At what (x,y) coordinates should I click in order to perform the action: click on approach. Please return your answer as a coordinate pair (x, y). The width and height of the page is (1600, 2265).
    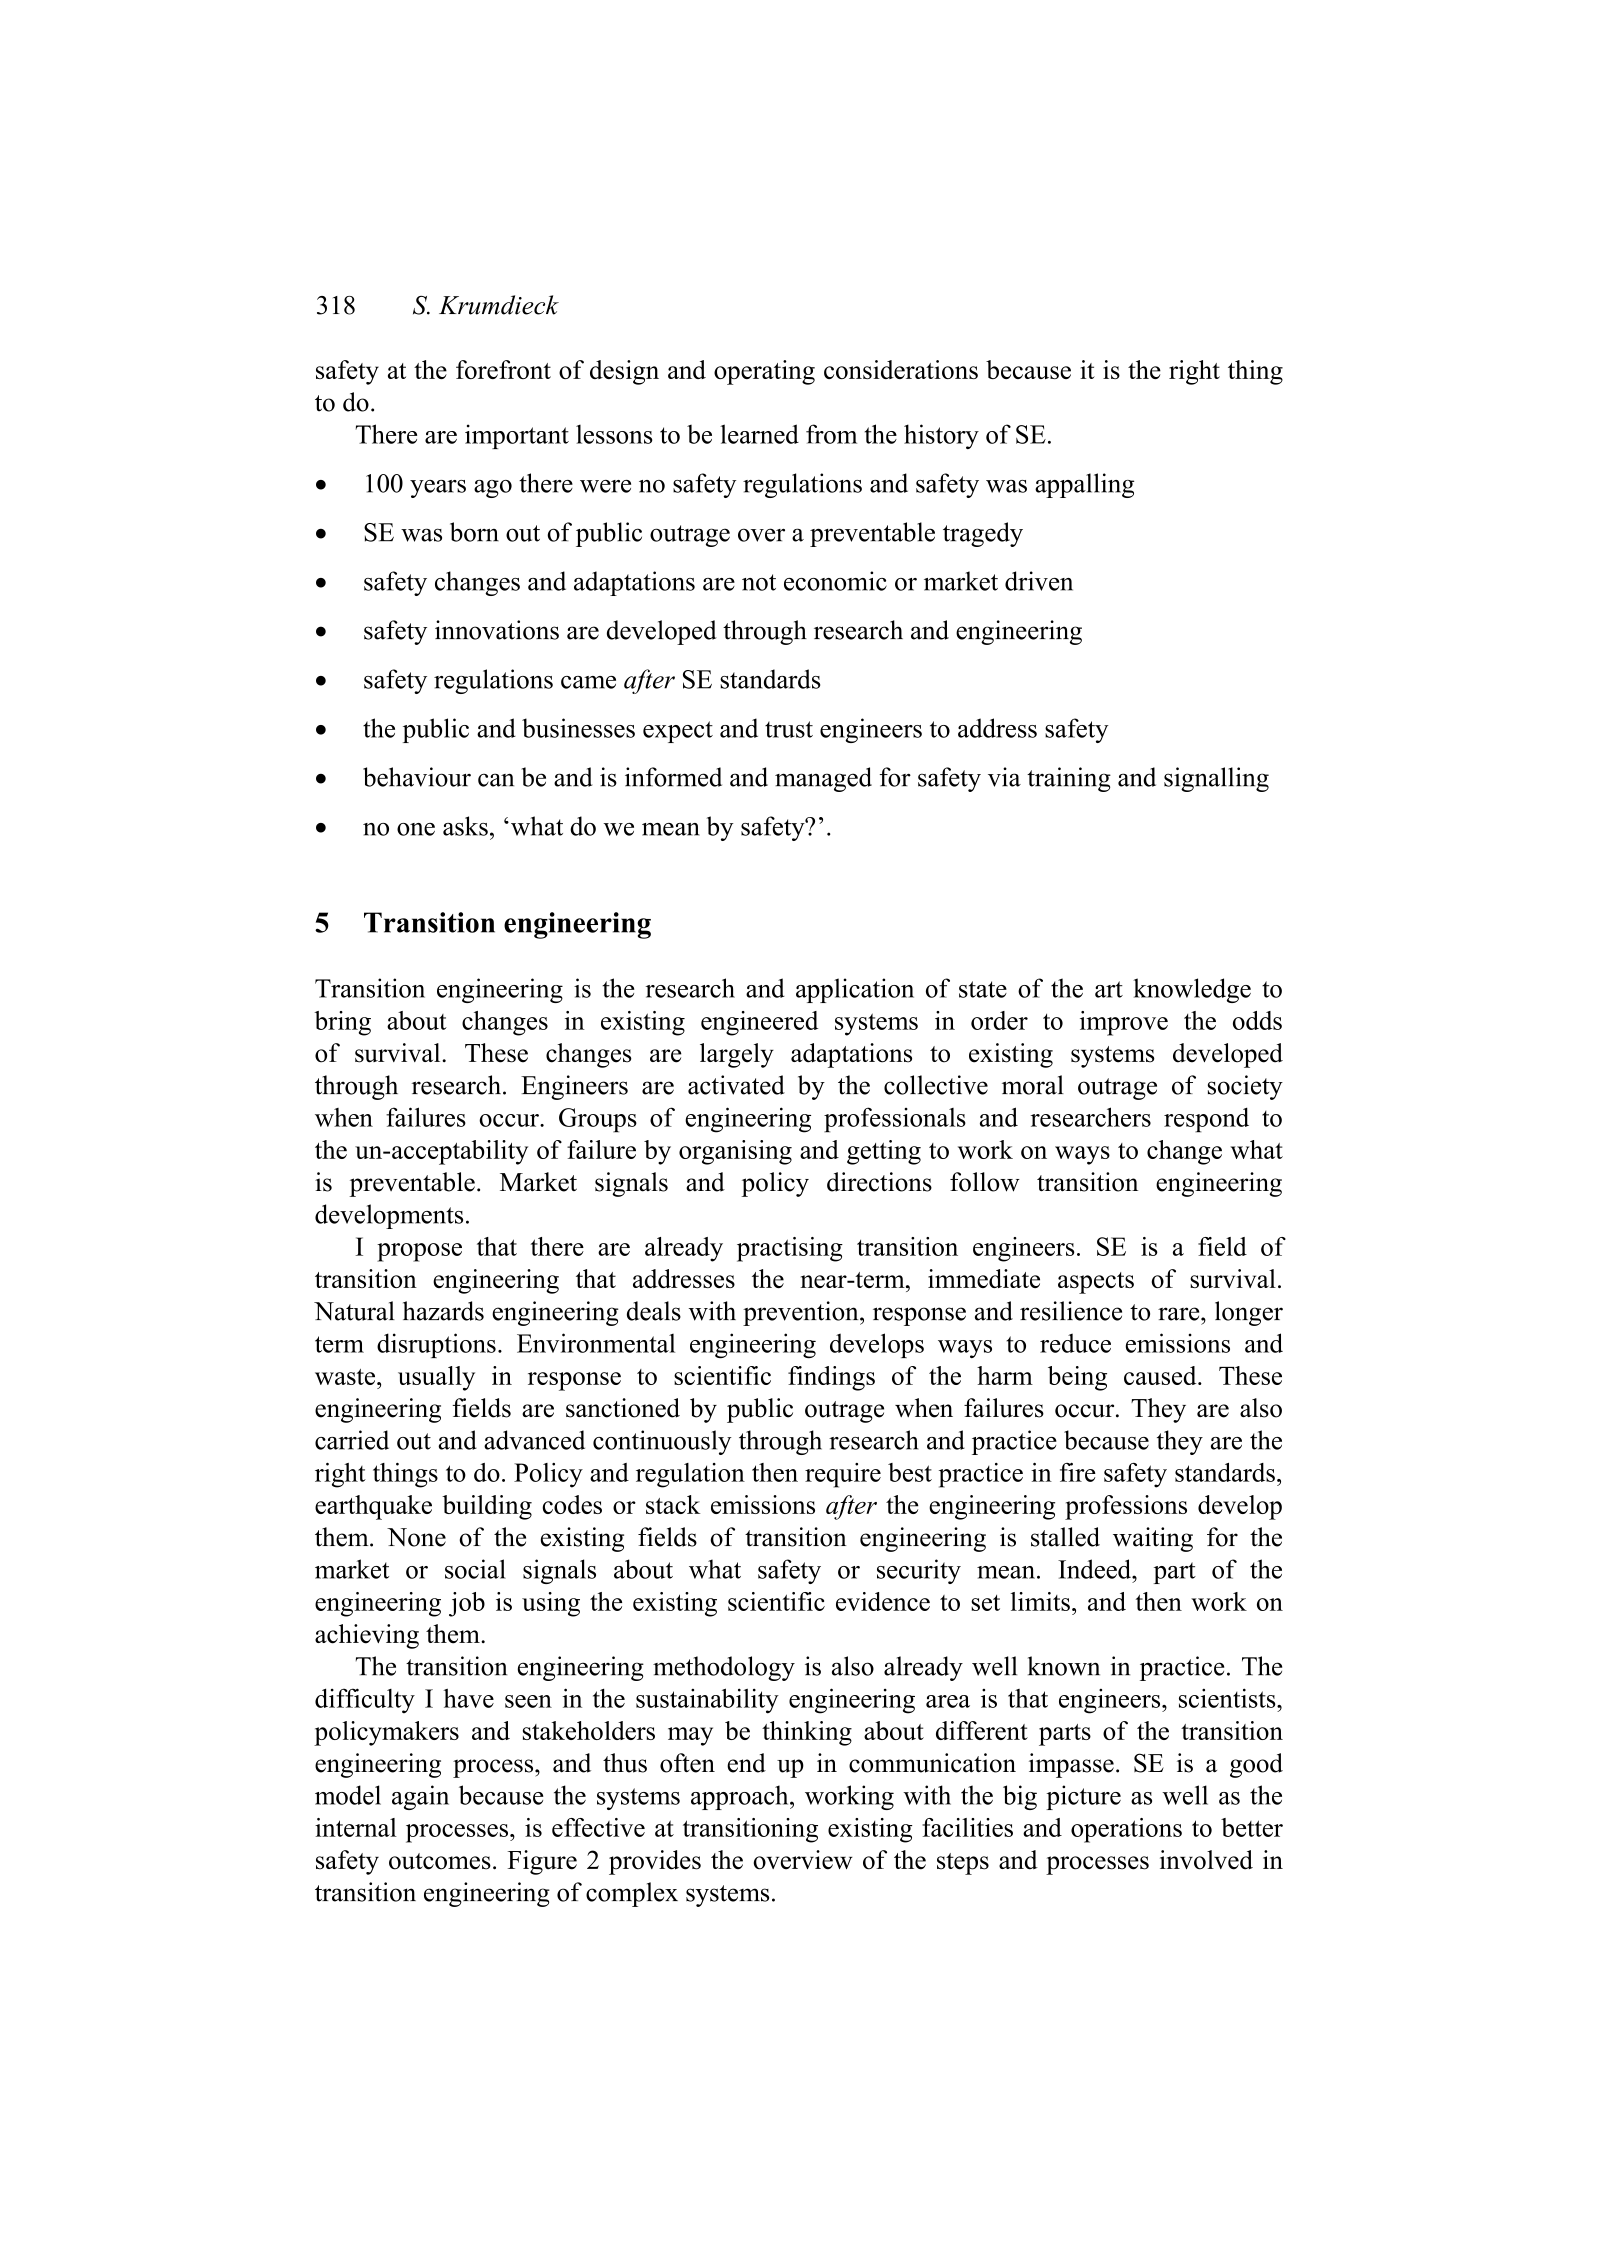
    Looking at the image, I should click on (741, 1797).
